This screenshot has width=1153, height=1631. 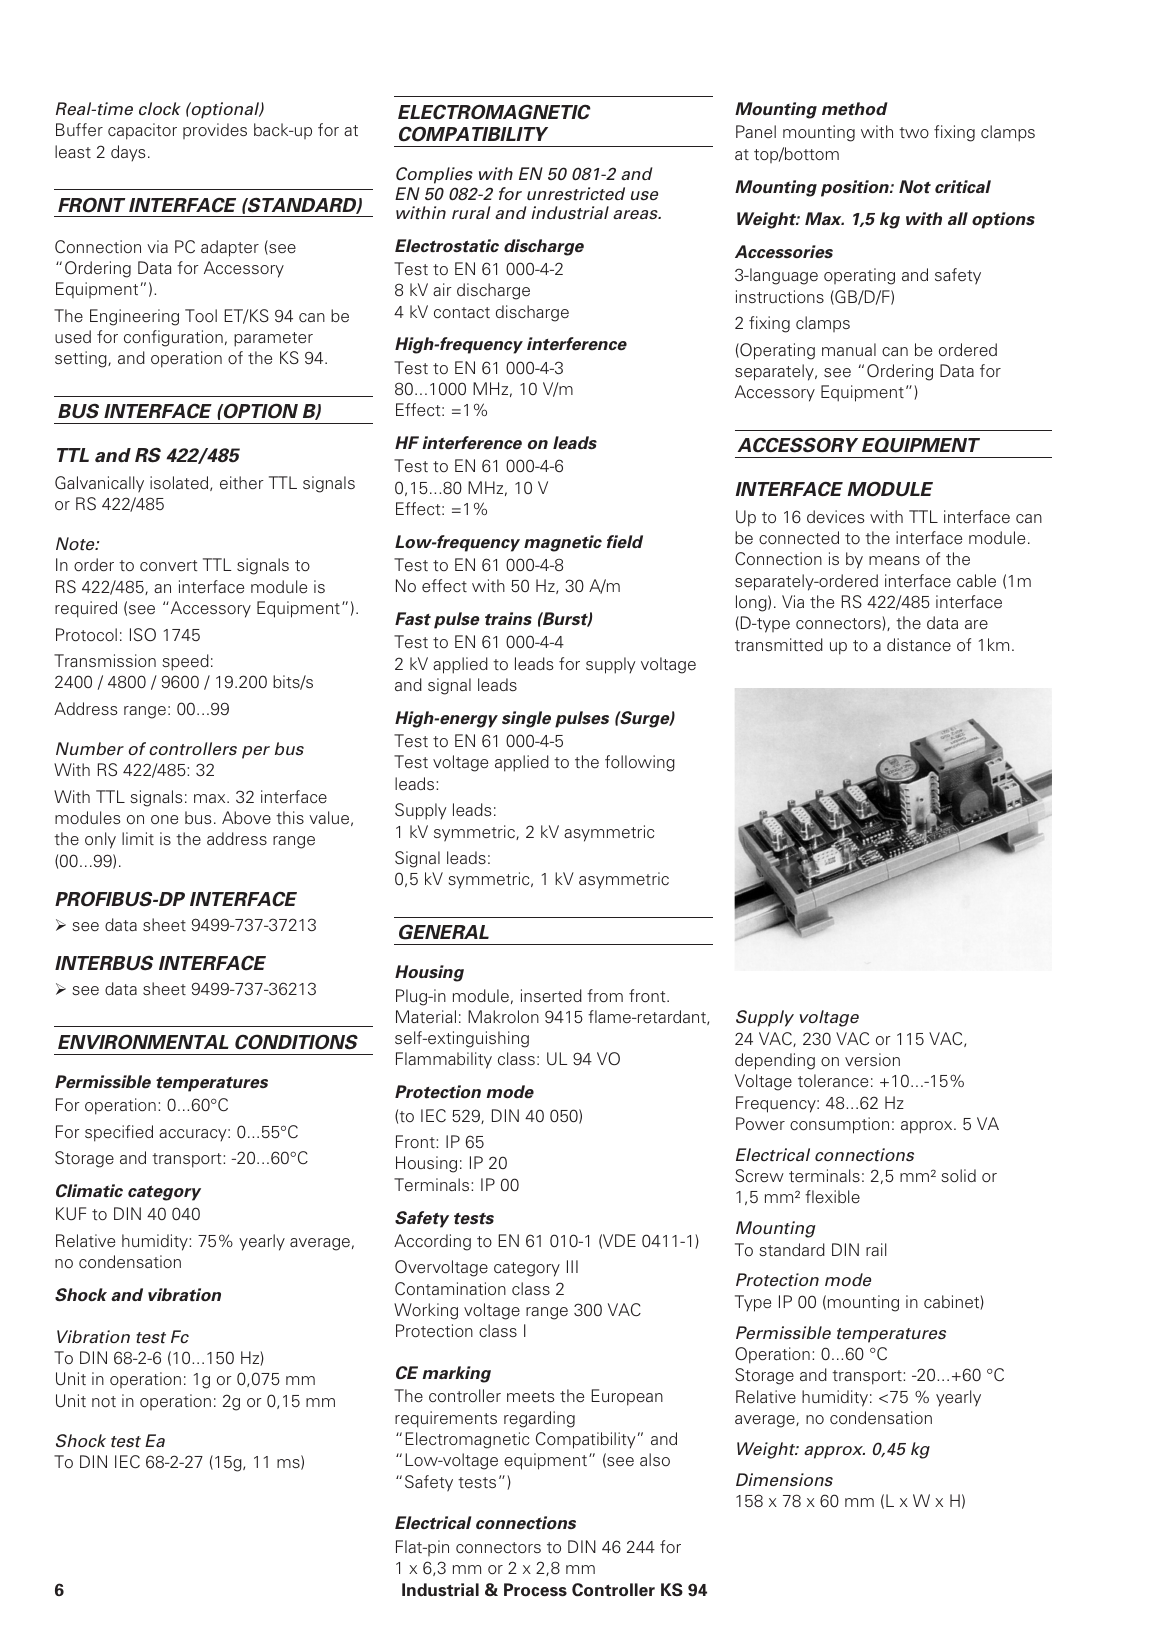 I want to click on one, so click(x=164, y=819).
